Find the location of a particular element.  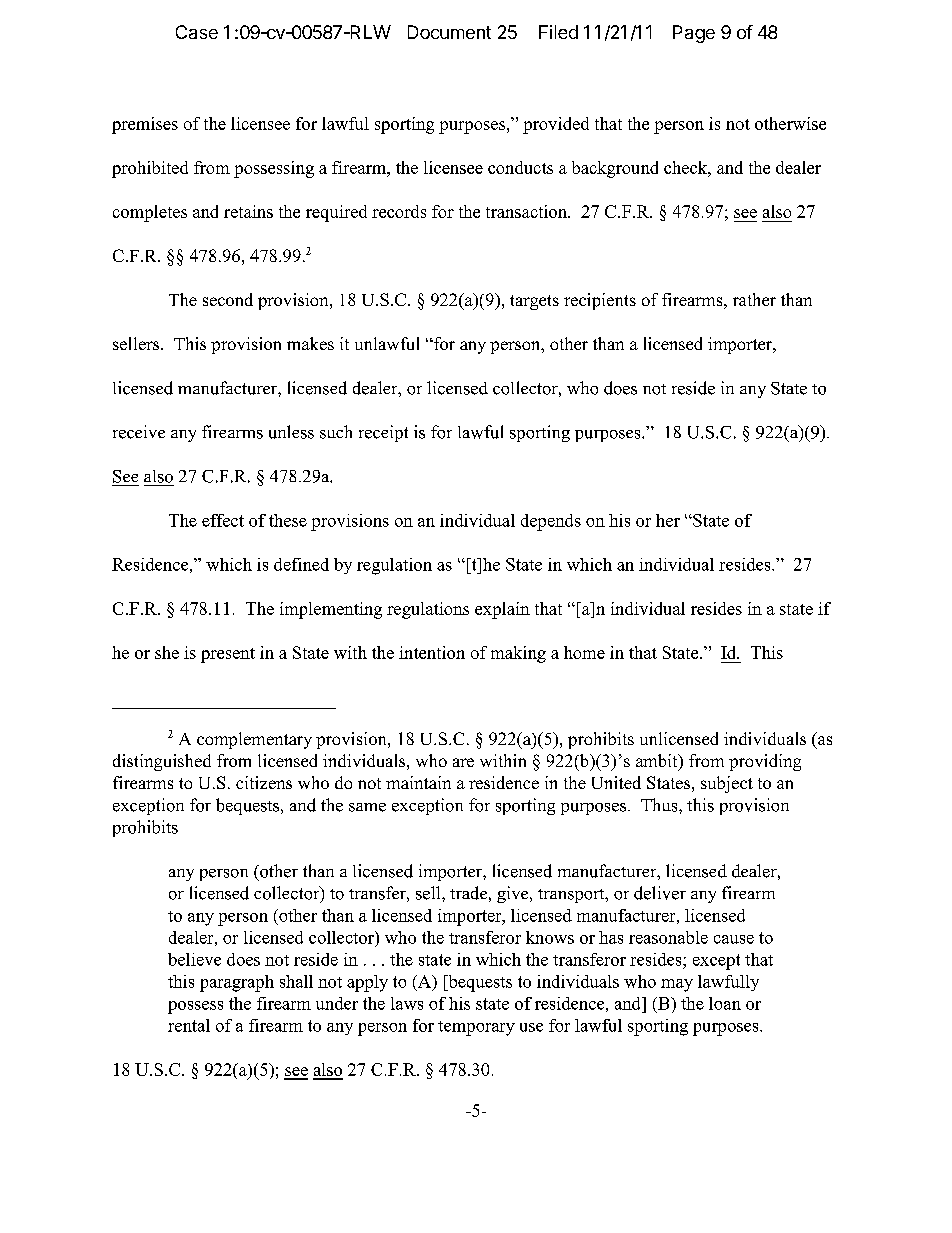

premises is located at coordinates (145, 125).
